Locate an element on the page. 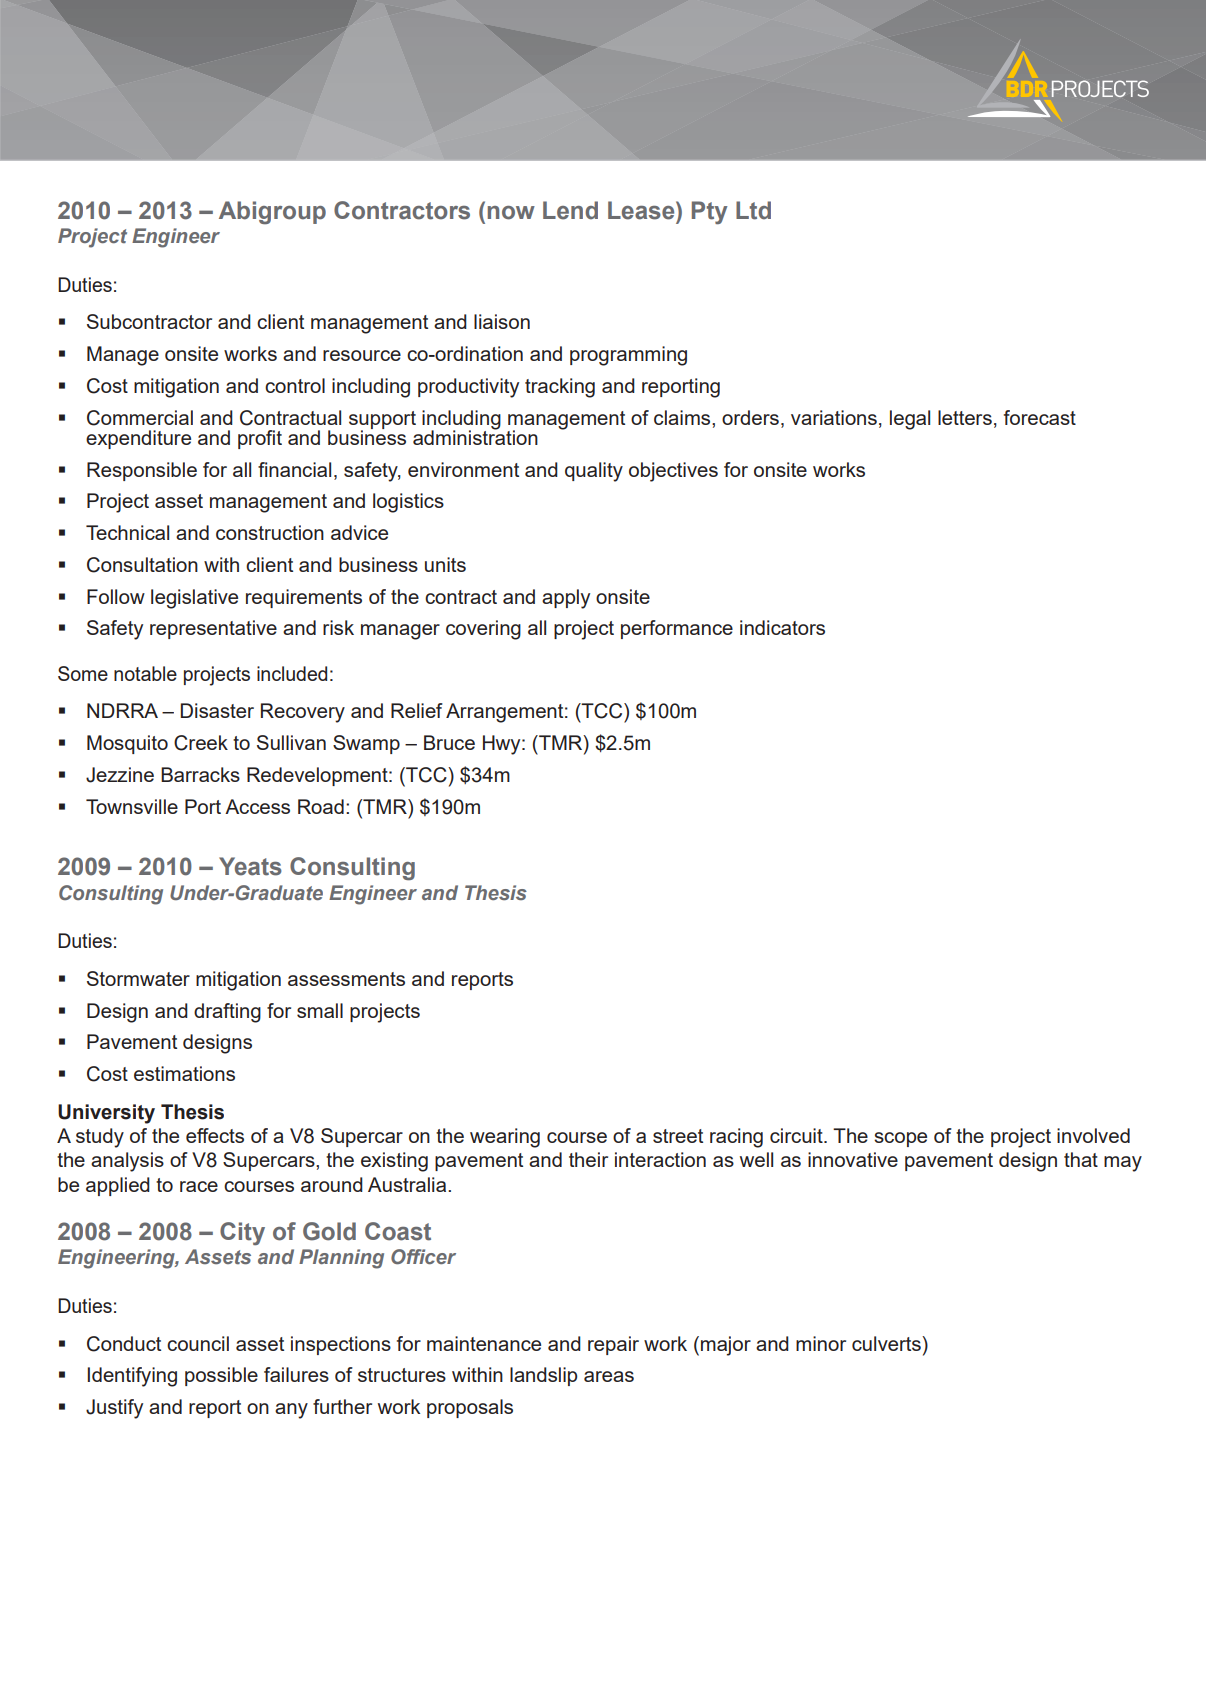 This page has width=1206, height=1706. Access is located at coordinates (257, 806).
